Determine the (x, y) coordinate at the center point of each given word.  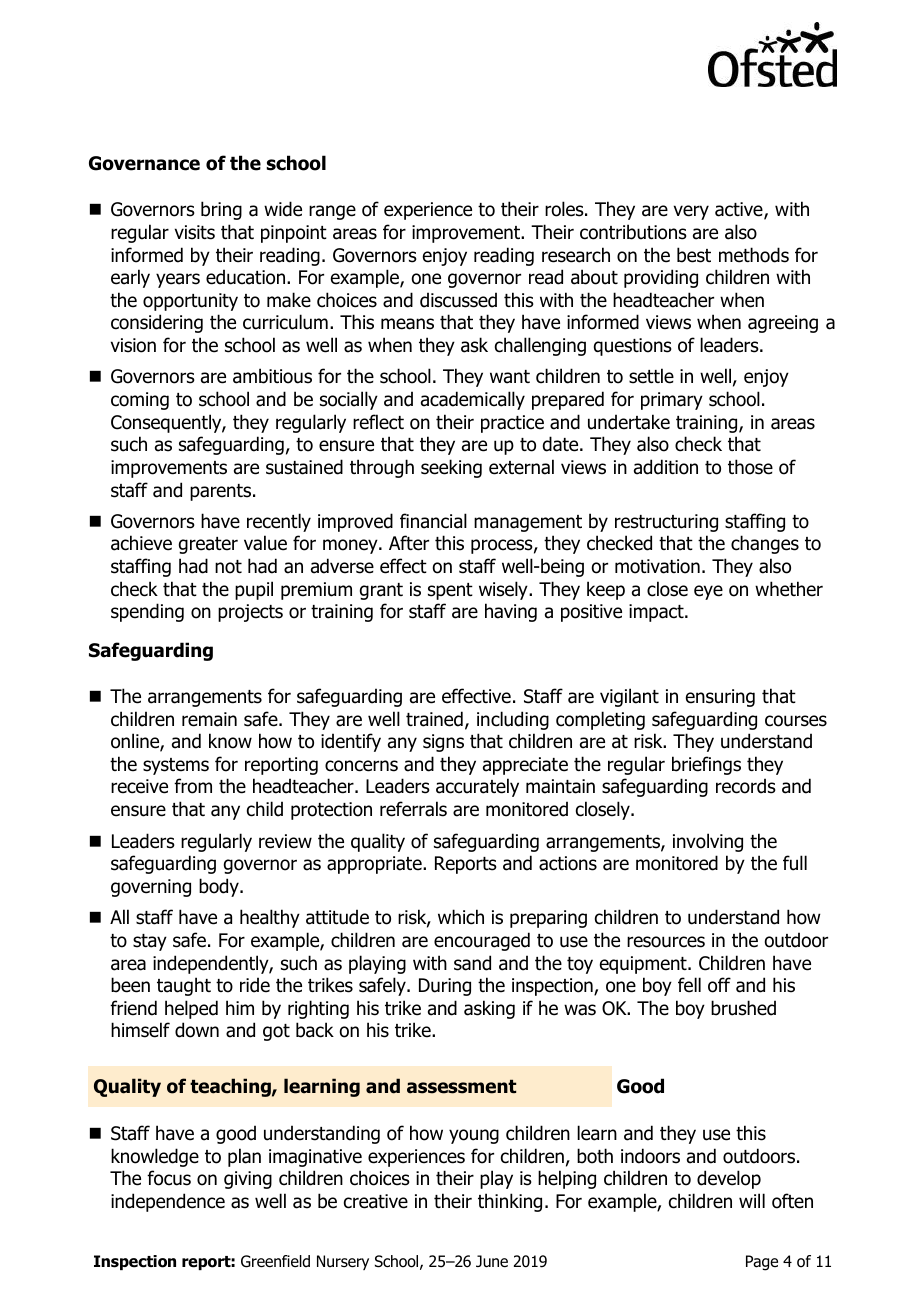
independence (168, 1202)
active (740, 210)
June (492, 1261)
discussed (458, 300)
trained (434, 719)
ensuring (720, 698)
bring (221, 210)
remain (209, 719)
